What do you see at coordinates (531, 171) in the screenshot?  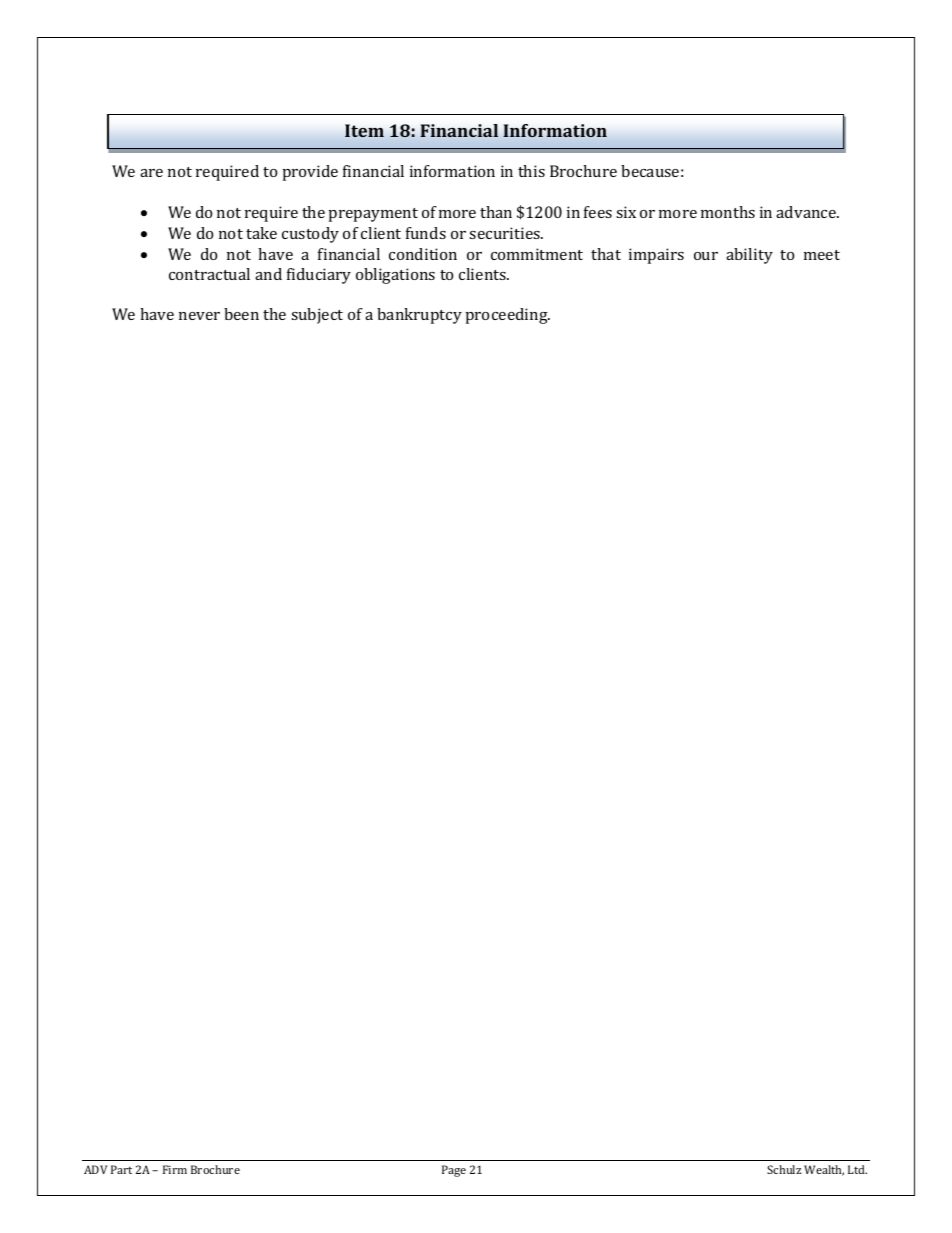 I see `this` at bounding box center [531, 171].
